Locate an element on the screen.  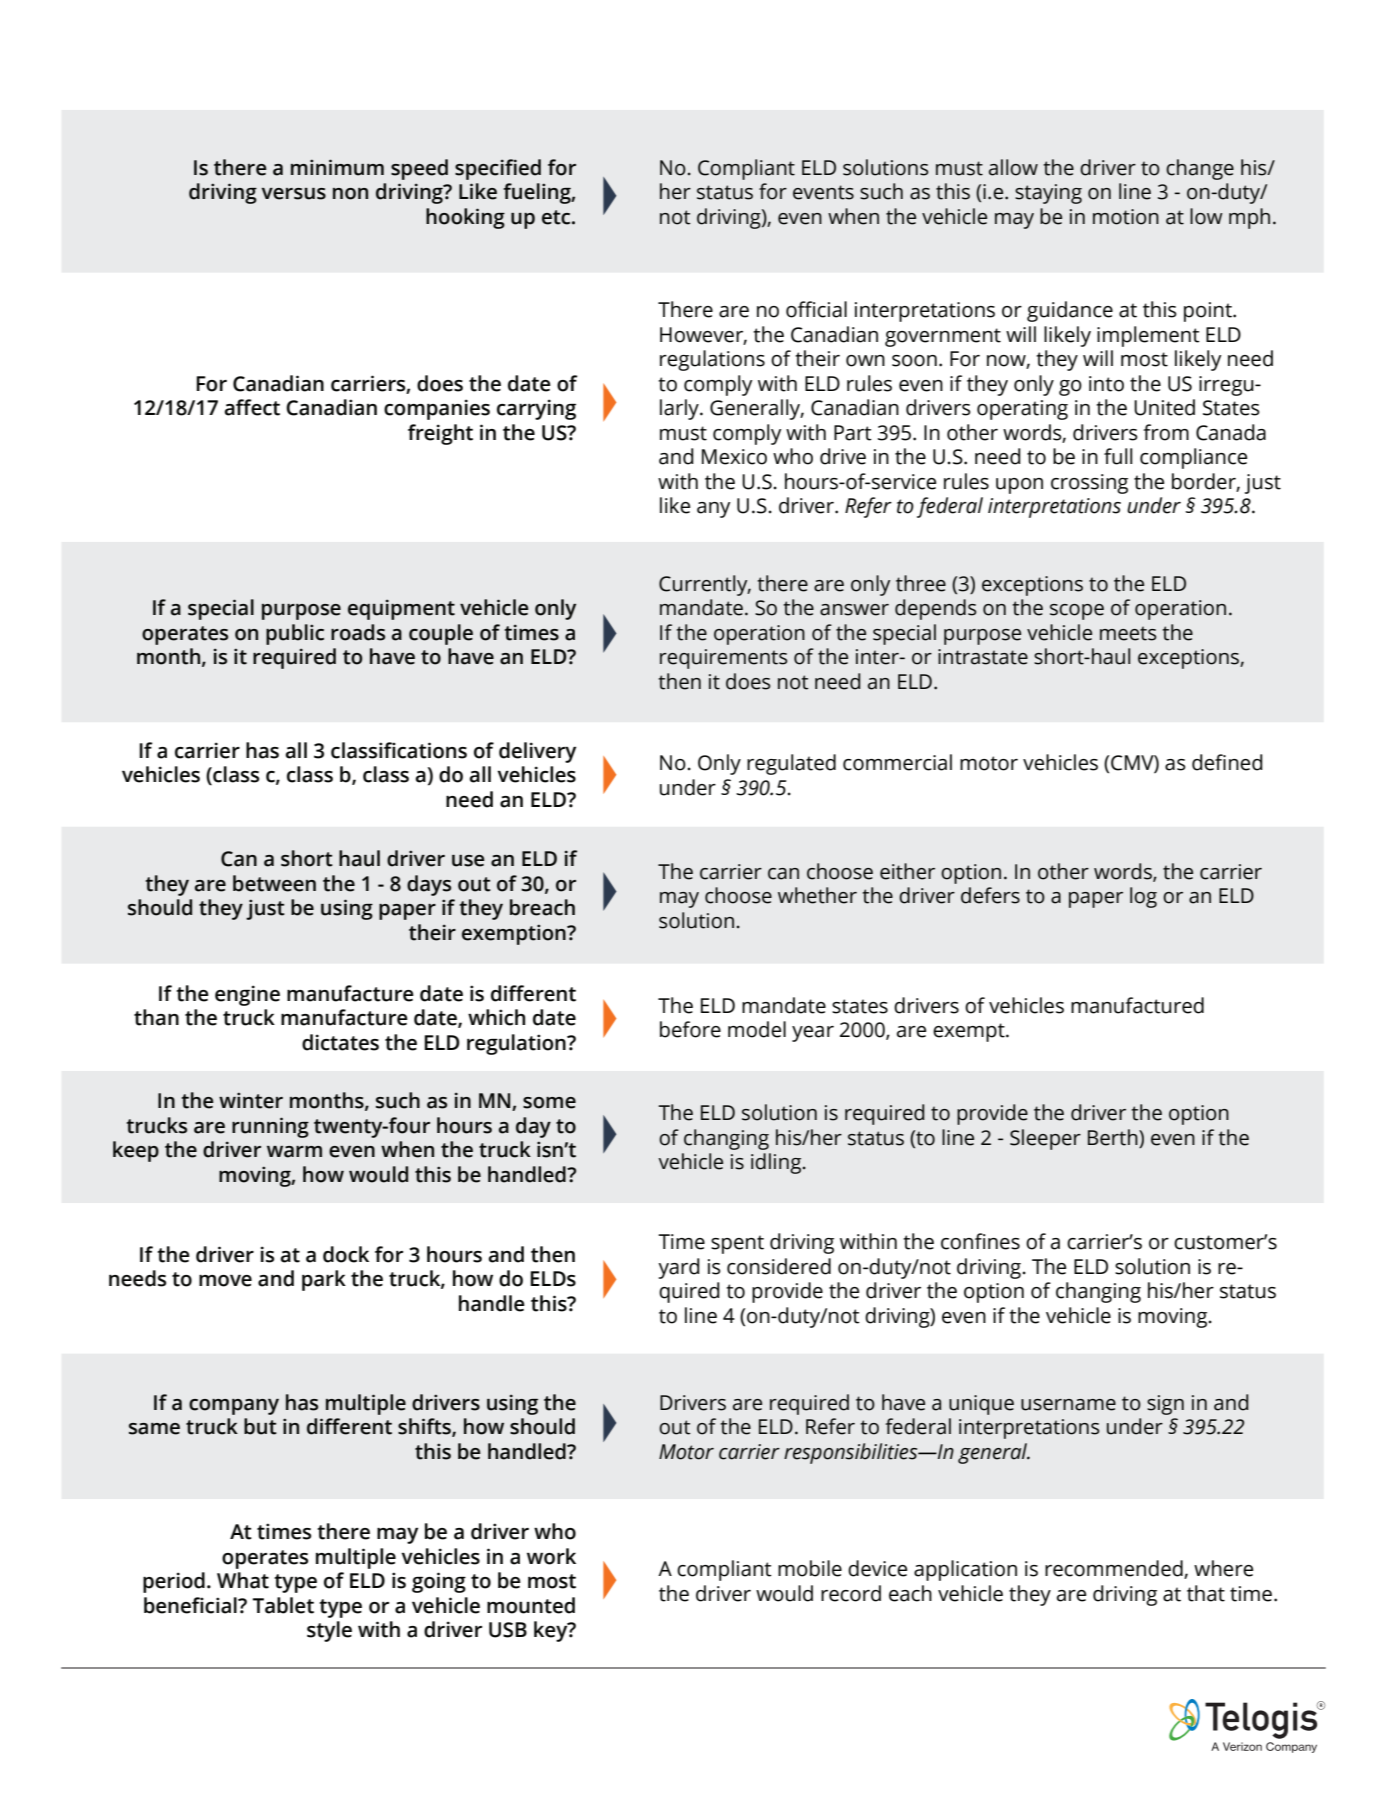
requirements is located at coordinates (724, 659).
